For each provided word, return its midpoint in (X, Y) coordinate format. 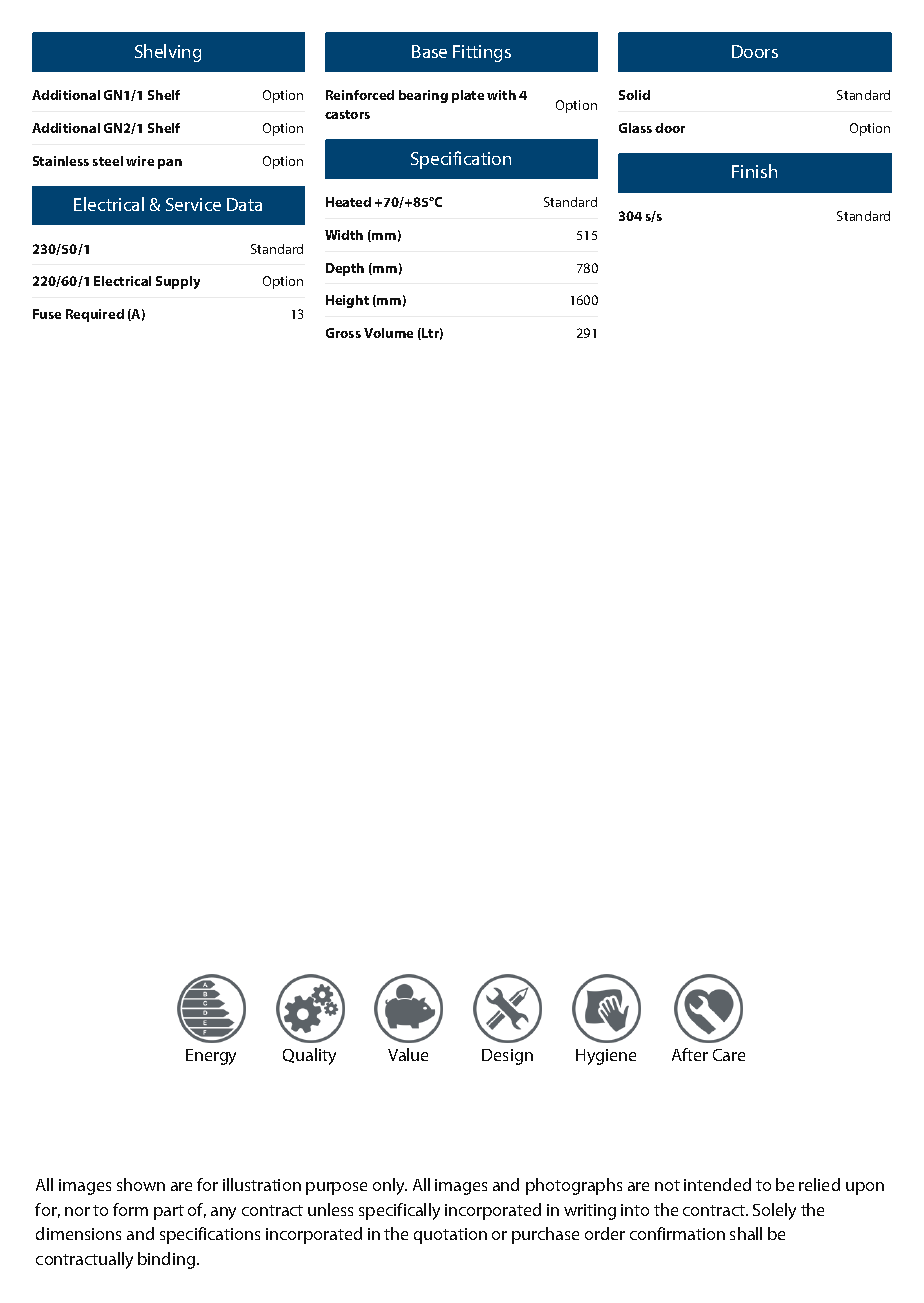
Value (408, 1054)
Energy (211, 1057)
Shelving (168, 53)
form (130, 1209)
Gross (343, 333)
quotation (450, 1236)
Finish (754, 171)
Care (729, 1055)
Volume (388, 333)
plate (468, 96)
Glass (635, 128)
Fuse (47, 314)
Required (95, 315)
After (690, 1054)
